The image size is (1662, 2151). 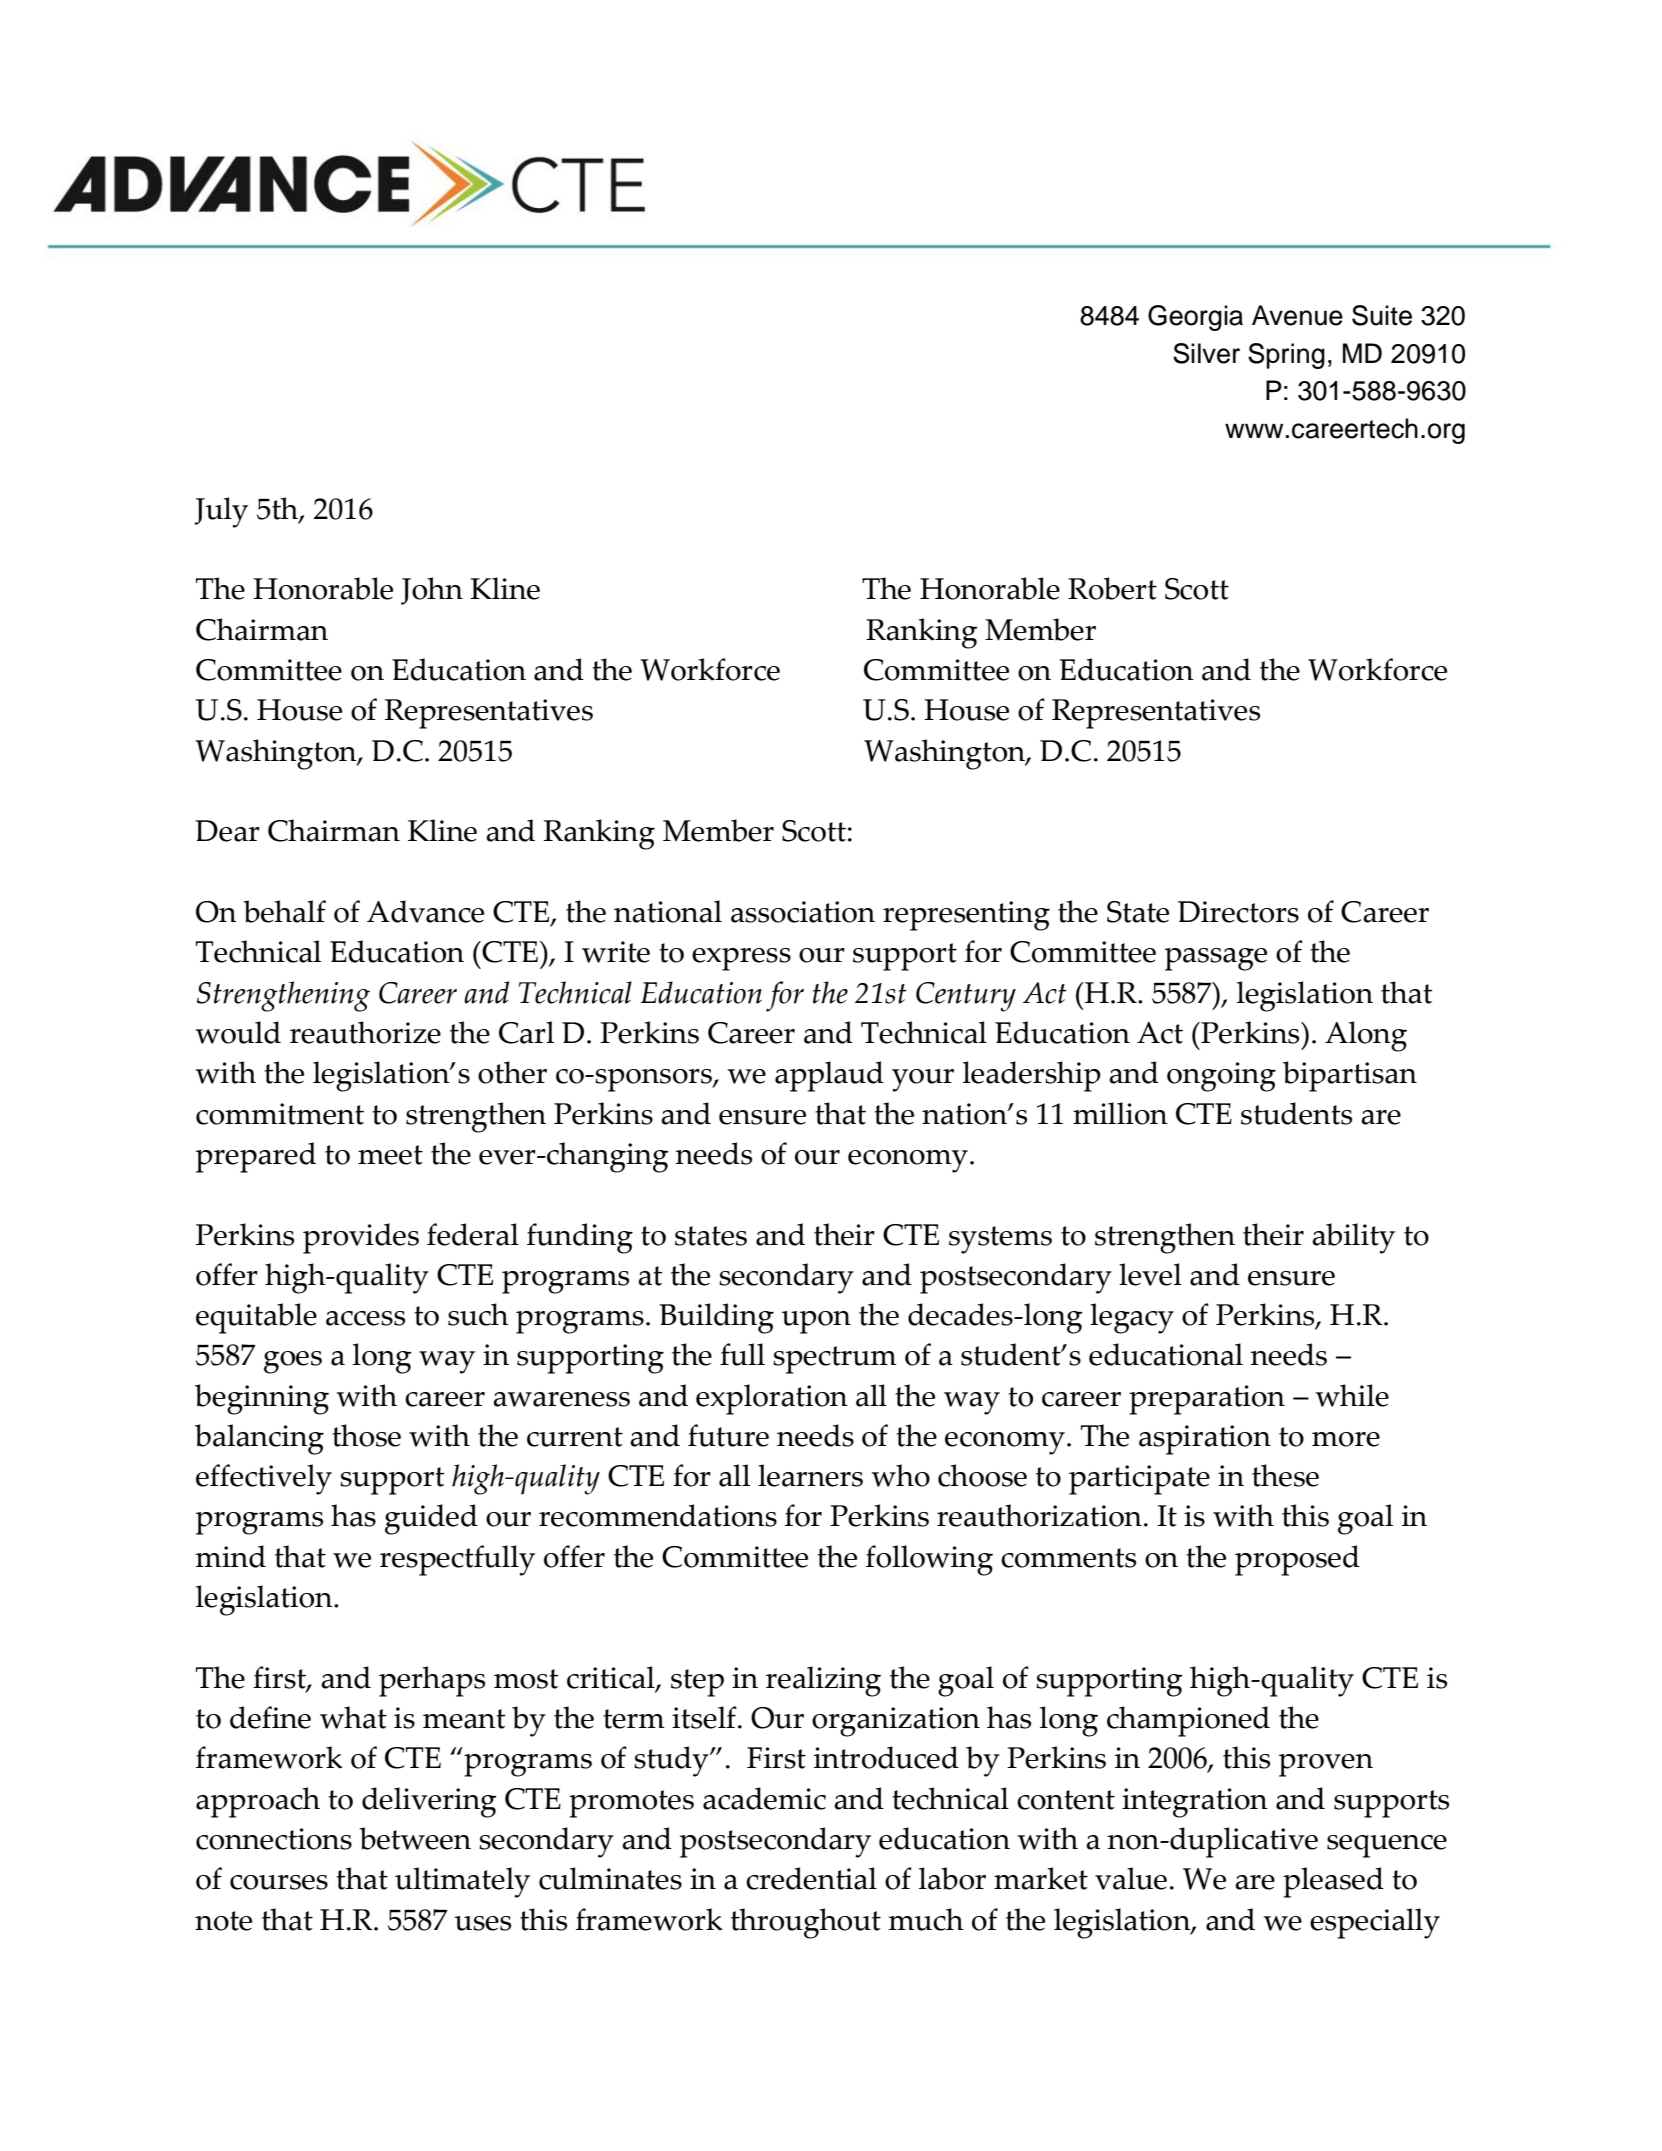 I want to click on between, so click(x=415, y=1838).
